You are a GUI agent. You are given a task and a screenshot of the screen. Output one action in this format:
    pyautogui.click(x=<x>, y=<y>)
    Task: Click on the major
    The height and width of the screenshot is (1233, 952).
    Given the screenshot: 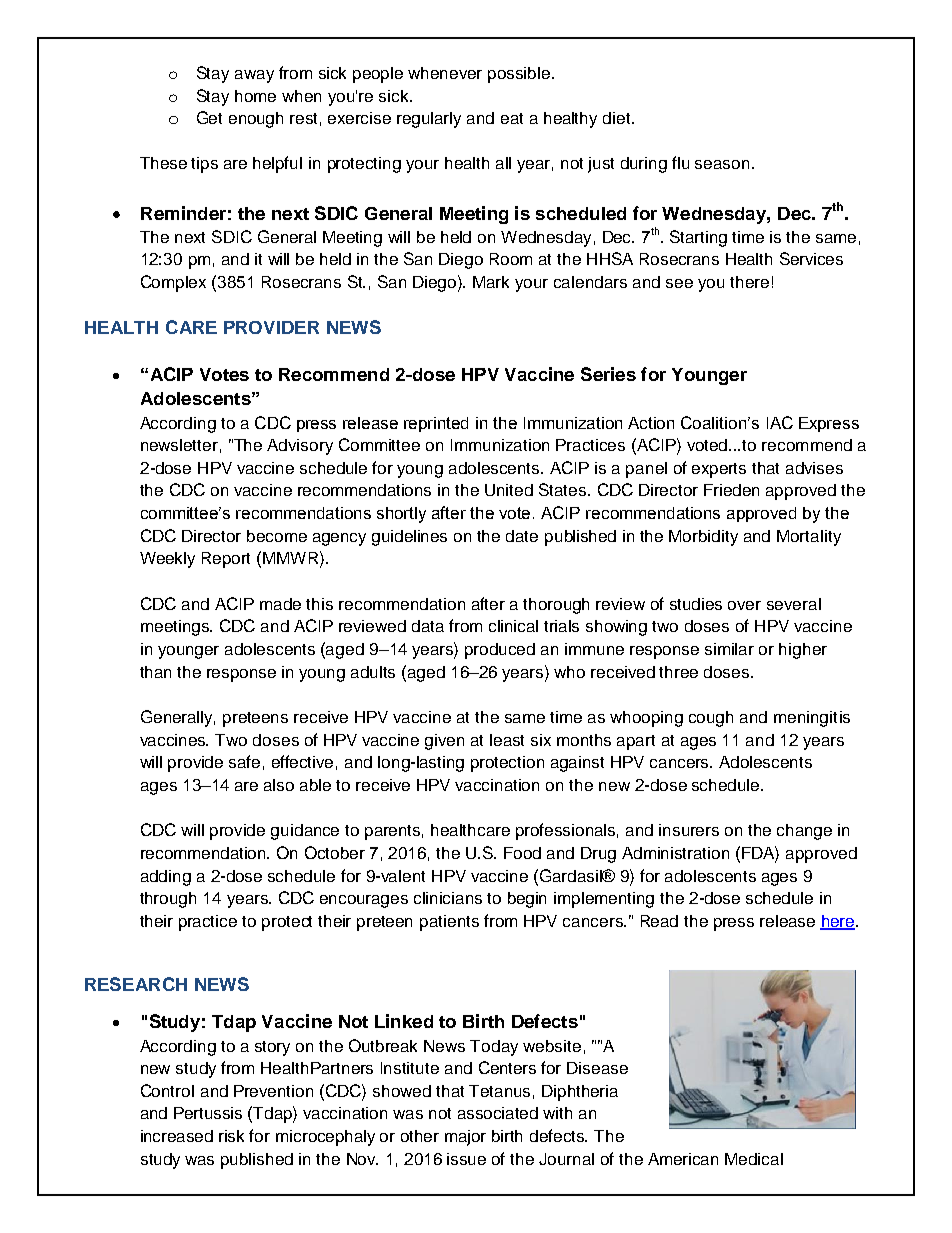 What is the action you would take?
    pyautogui.click(x=465, y=1138)
